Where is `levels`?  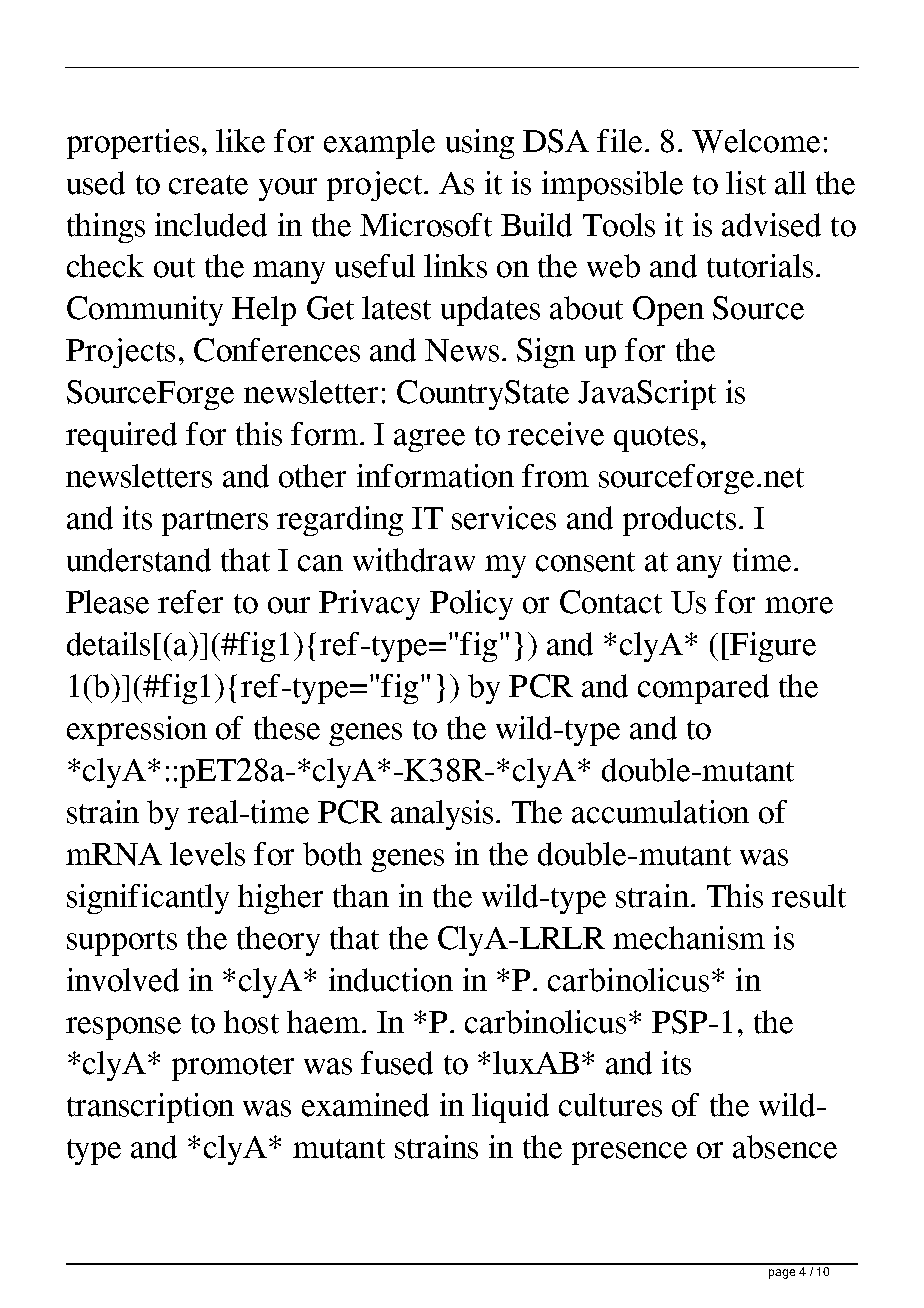 levels is located at coordinates (207, 854).
